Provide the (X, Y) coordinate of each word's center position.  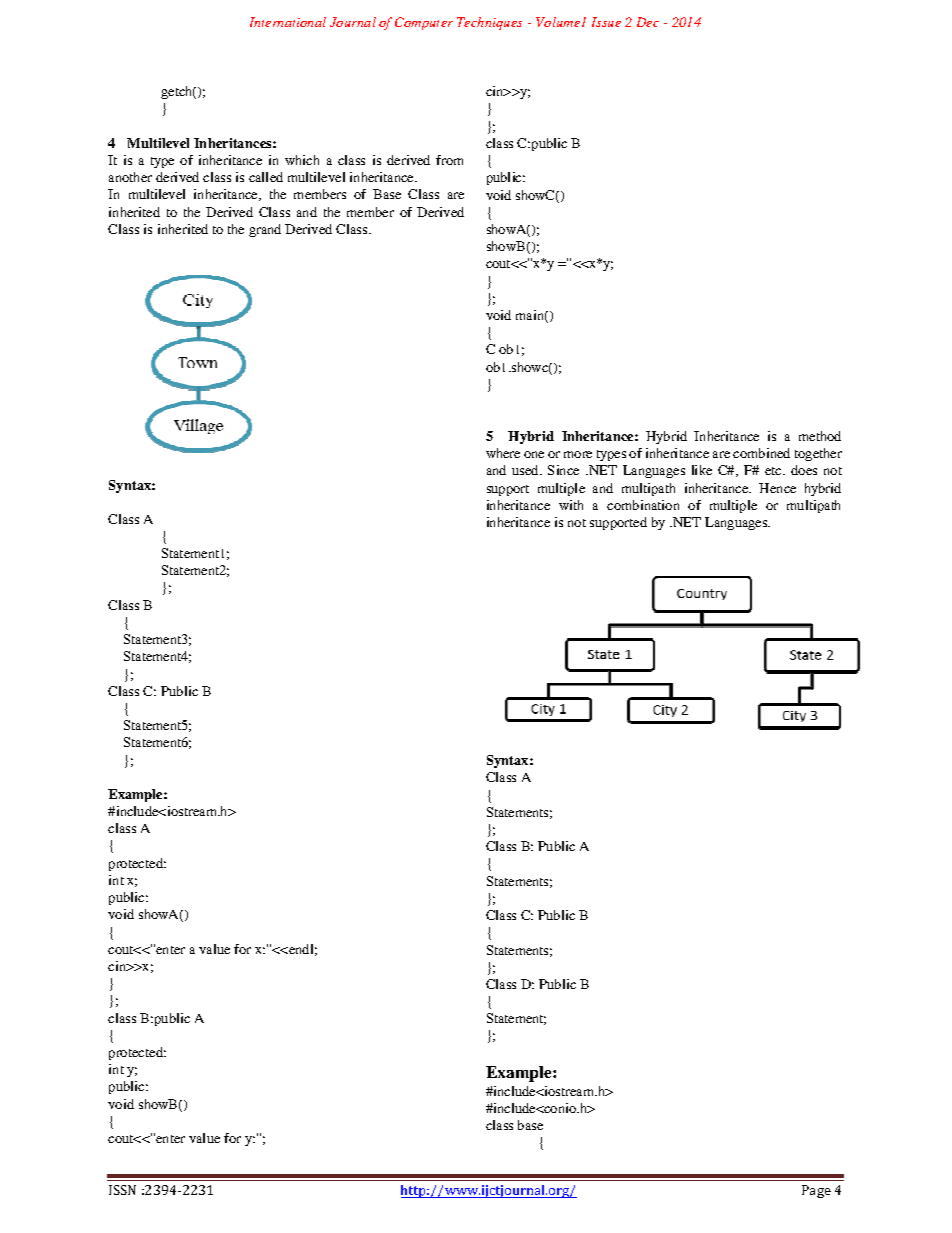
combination (643, 505)
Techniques (489, 23)
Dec (648, 22)
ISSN (122, 1190)
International (288, 22)
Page (816, 1191)
